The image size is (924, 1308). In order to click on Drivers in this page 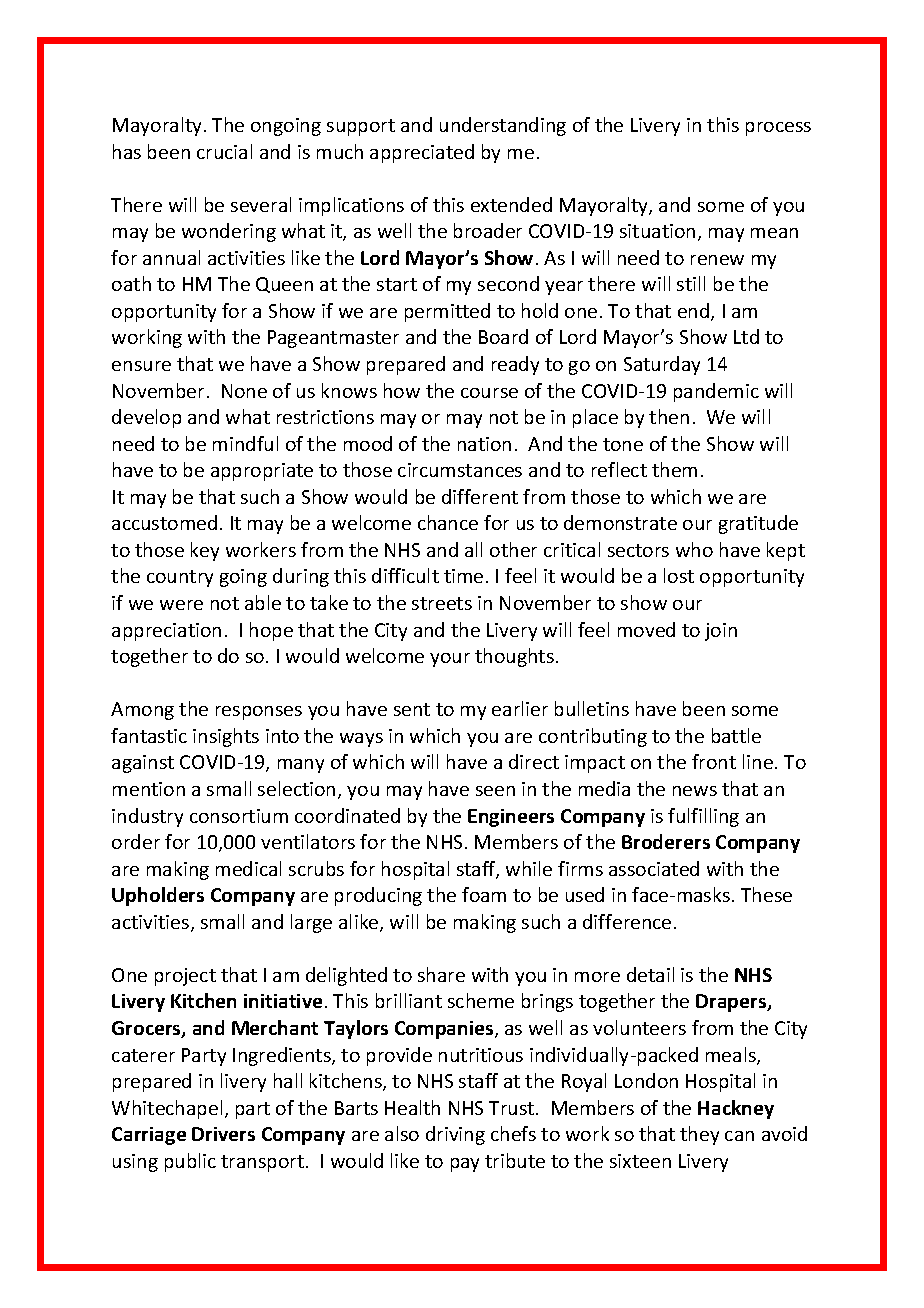, I will do `click(223, 1134)`.
